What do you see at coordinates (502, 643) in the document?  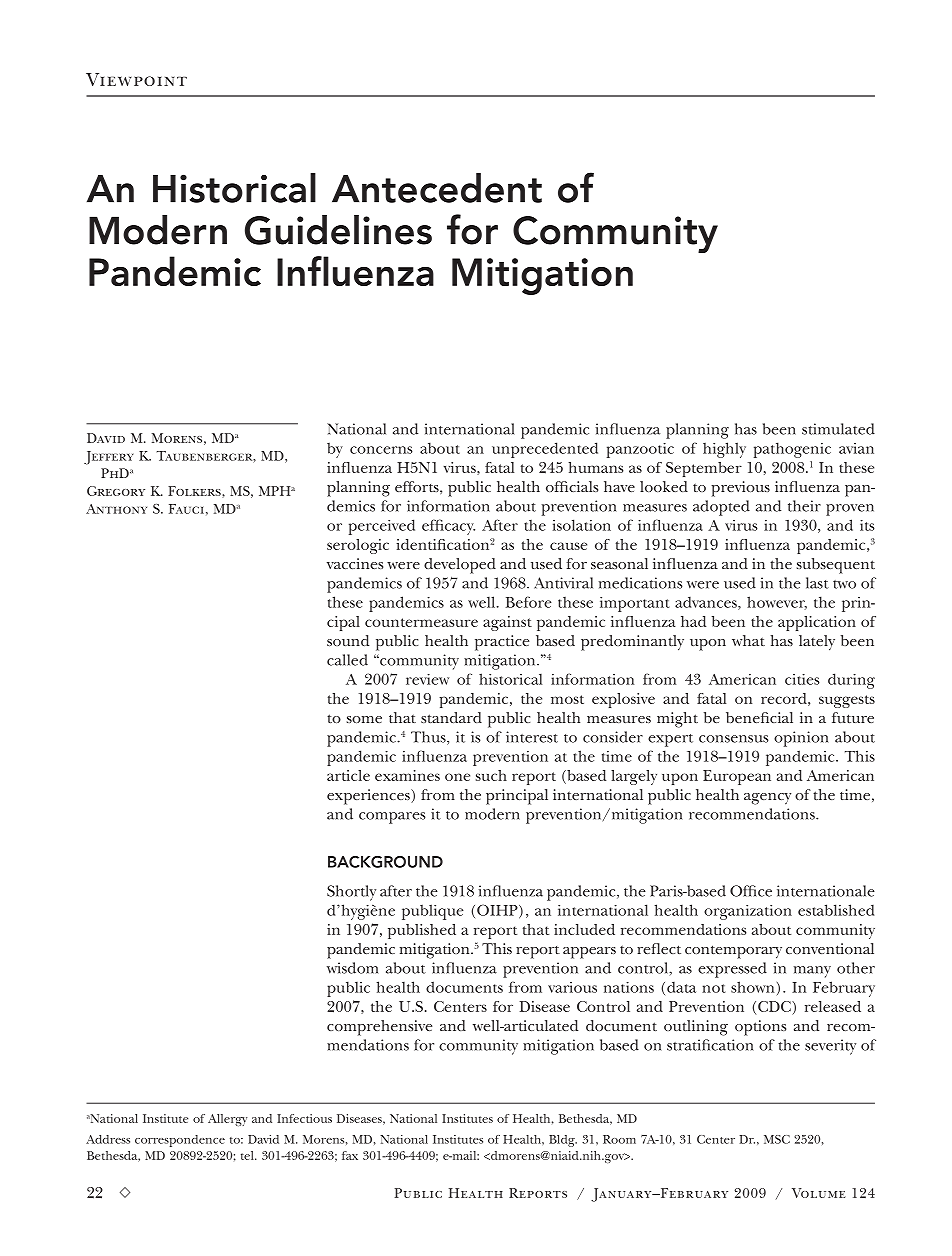 I see `practice` at bounding box center [502, 643].
